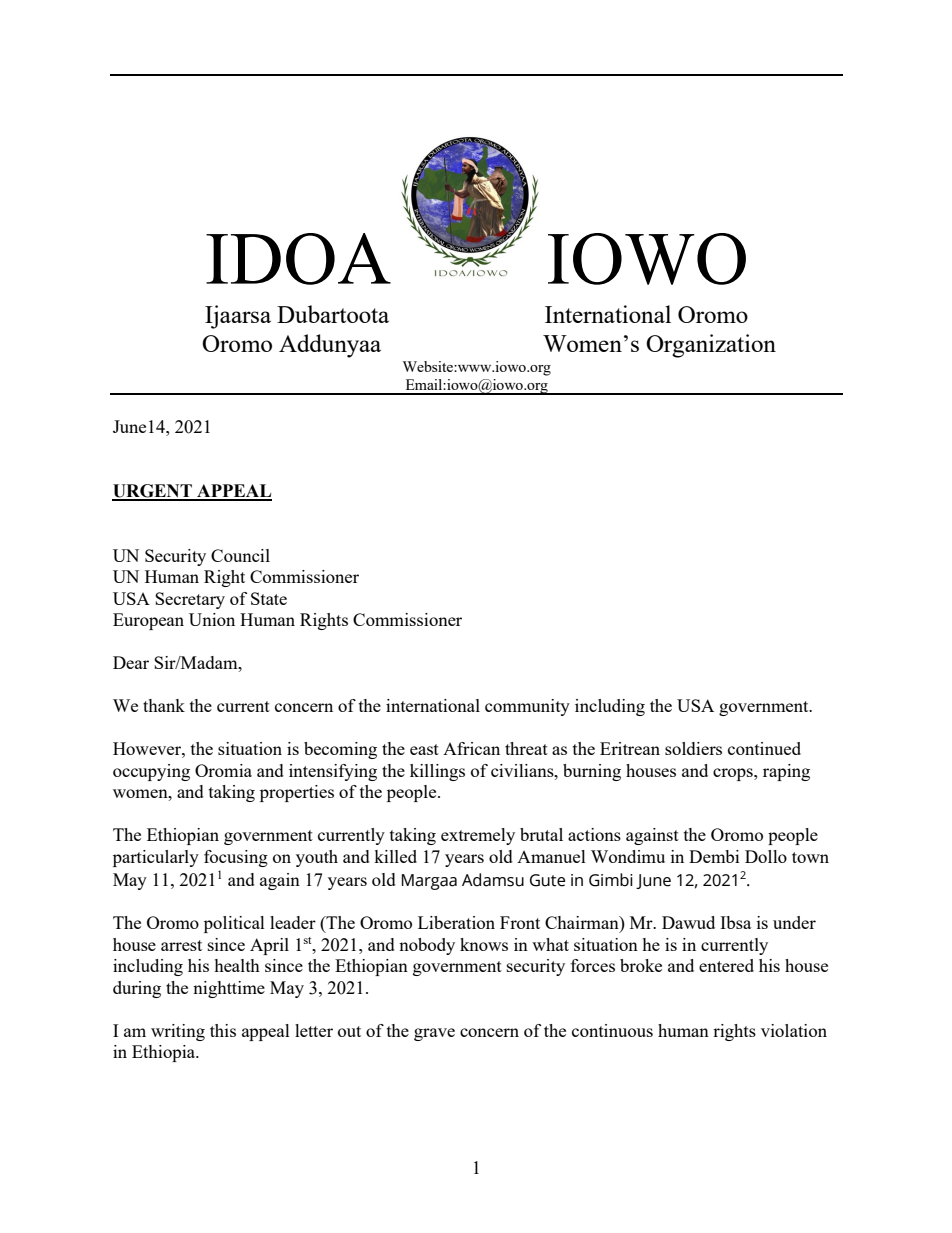 Image resolution: width=952 pixels, height=1233 pixels. What do you see at coordinates (794, 1030) in the page?
I see `violation` at bounding box center [794, 1030].
